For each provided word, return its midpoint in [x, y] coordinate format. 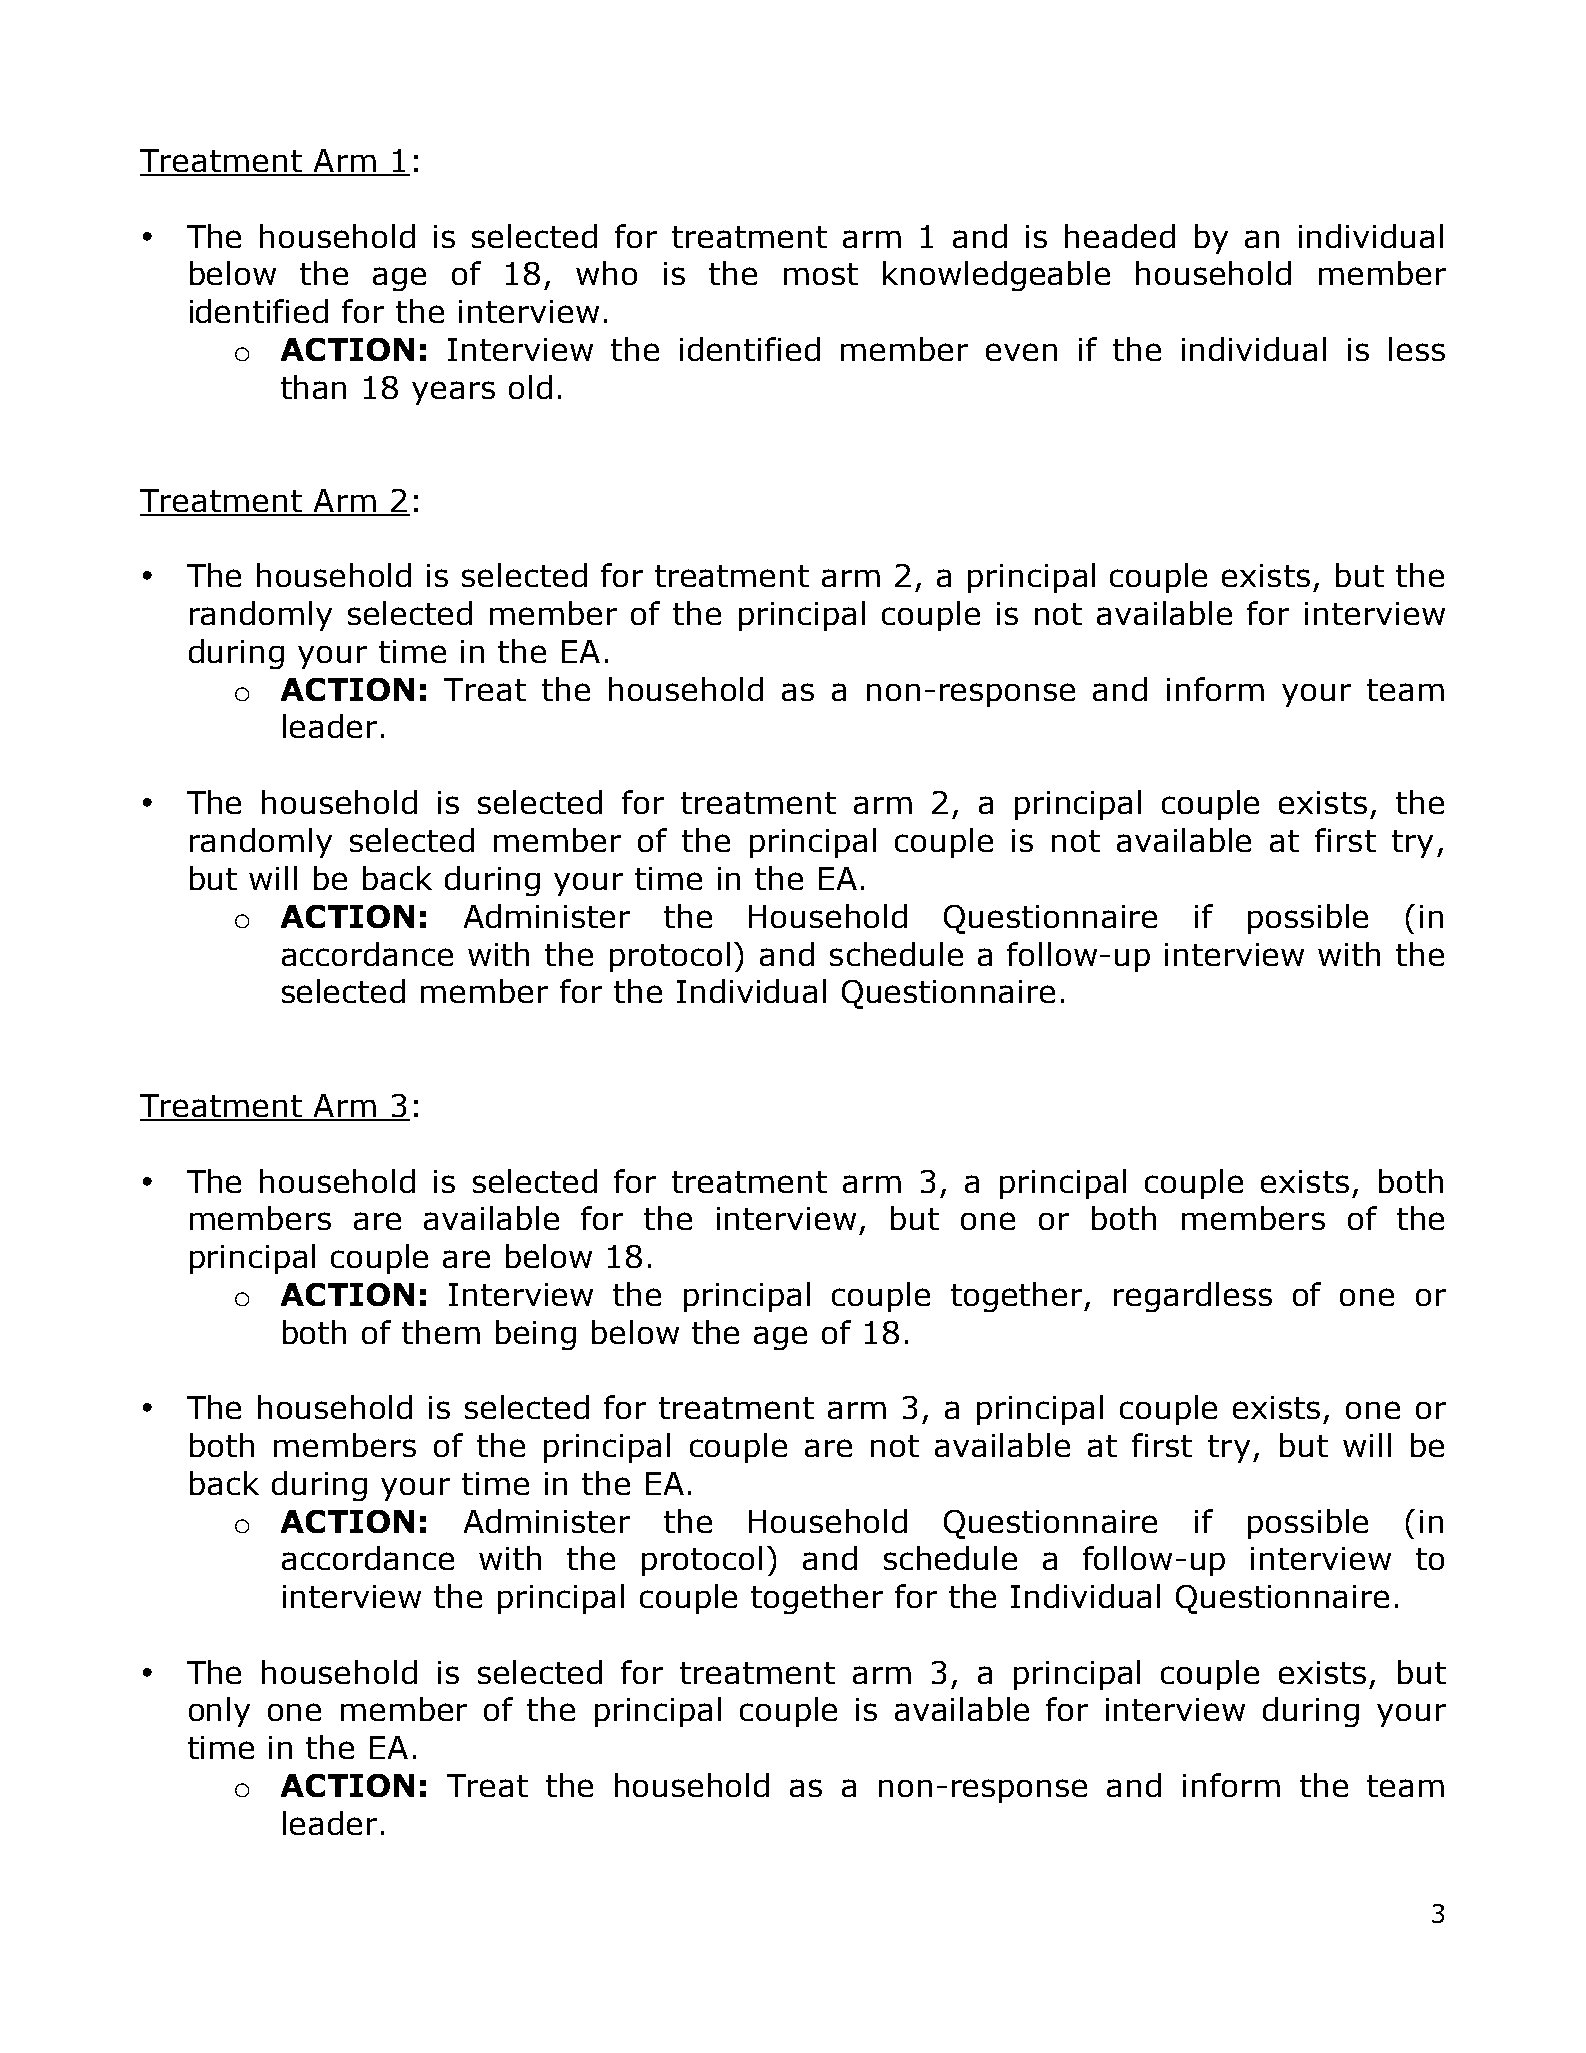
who [606, 273]
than [313, 387]
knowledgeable [996, 276]
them [441, 1332]
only [219, 1712]
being [536, 1335]
